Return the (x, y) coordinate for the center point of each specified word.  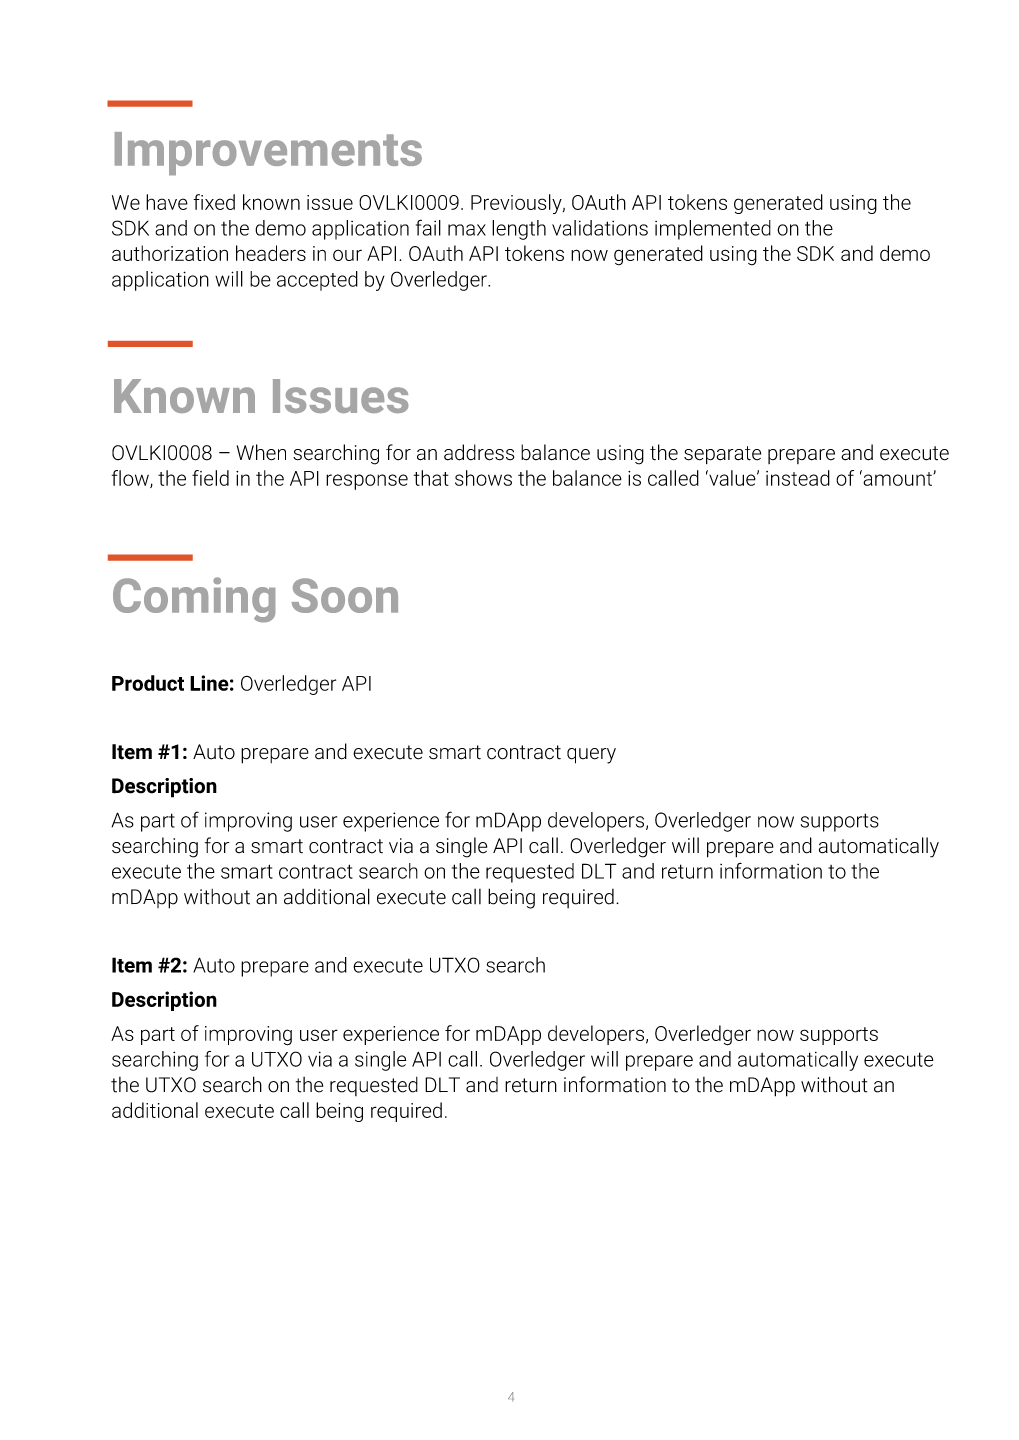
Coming (194, 599)
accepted (317, 281)
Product (148, 683)
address (479, 452)
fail (428, 227)
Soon (345, 595)
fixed (214, 202)
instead (798, 478)
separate (722, 455)
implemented (713, 230)
